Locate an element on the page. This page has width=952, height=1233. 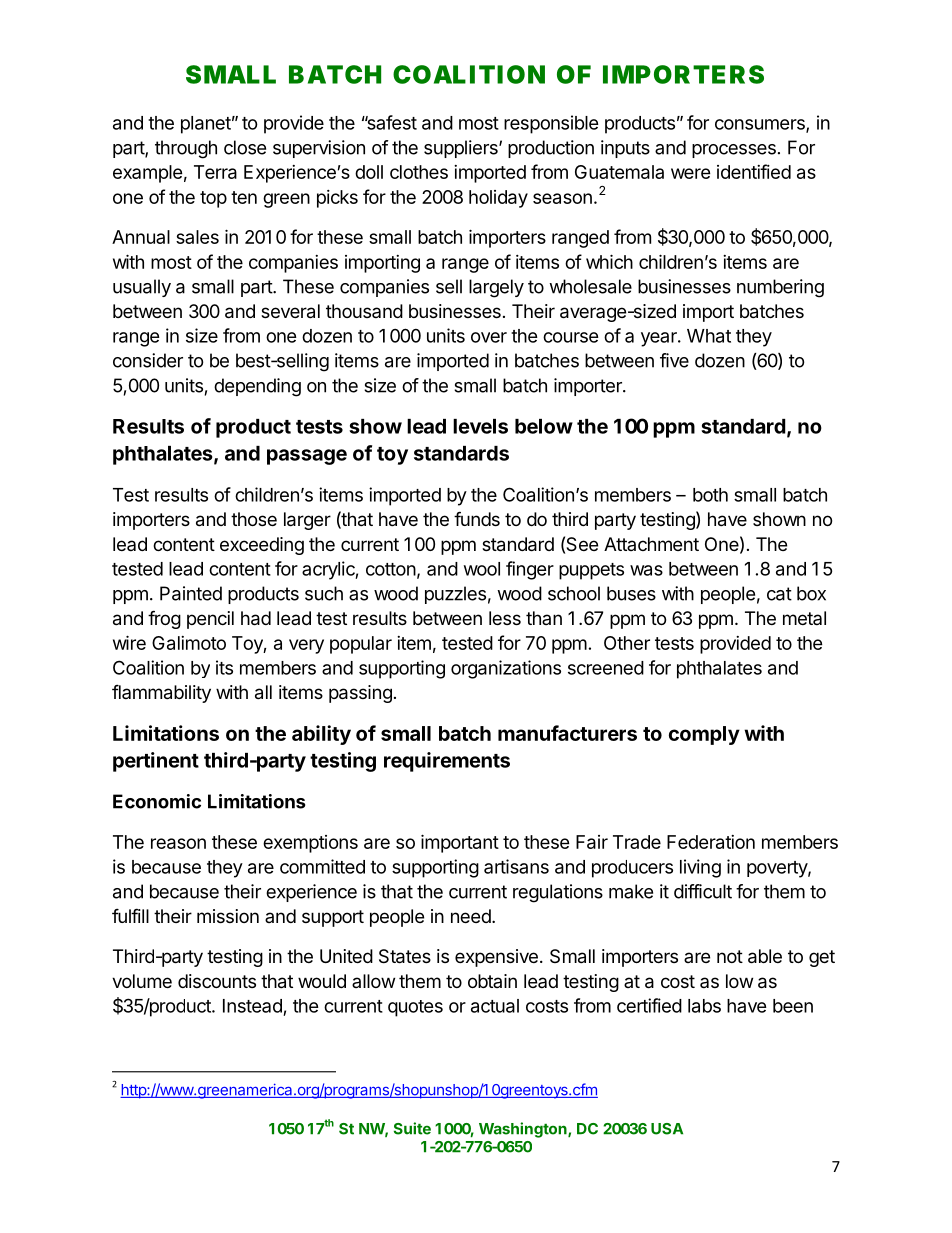
requirements is located at coordinates (447, 762).
